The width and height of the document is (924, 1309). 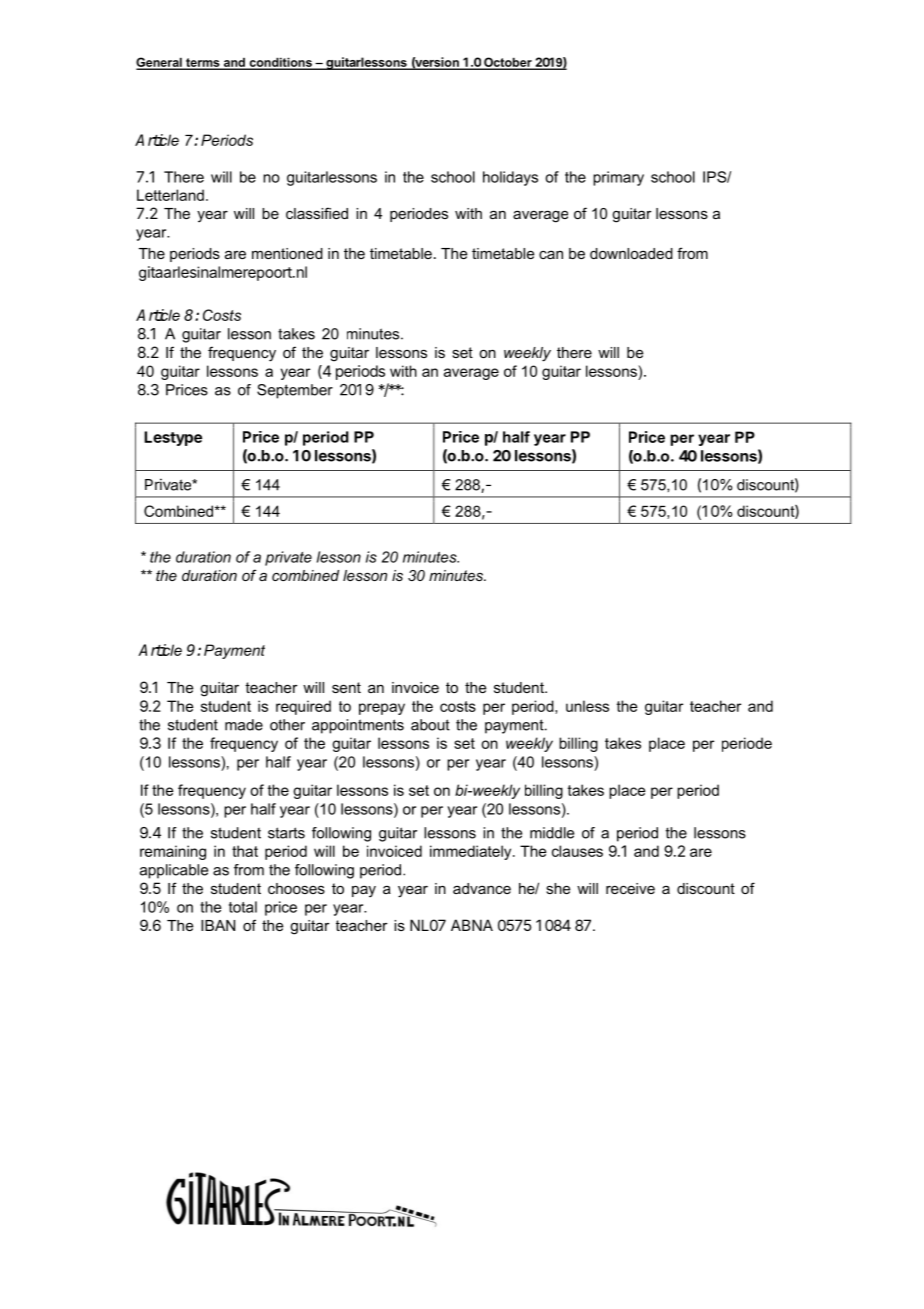 I want to click on she, so click(x=558, y=888).
